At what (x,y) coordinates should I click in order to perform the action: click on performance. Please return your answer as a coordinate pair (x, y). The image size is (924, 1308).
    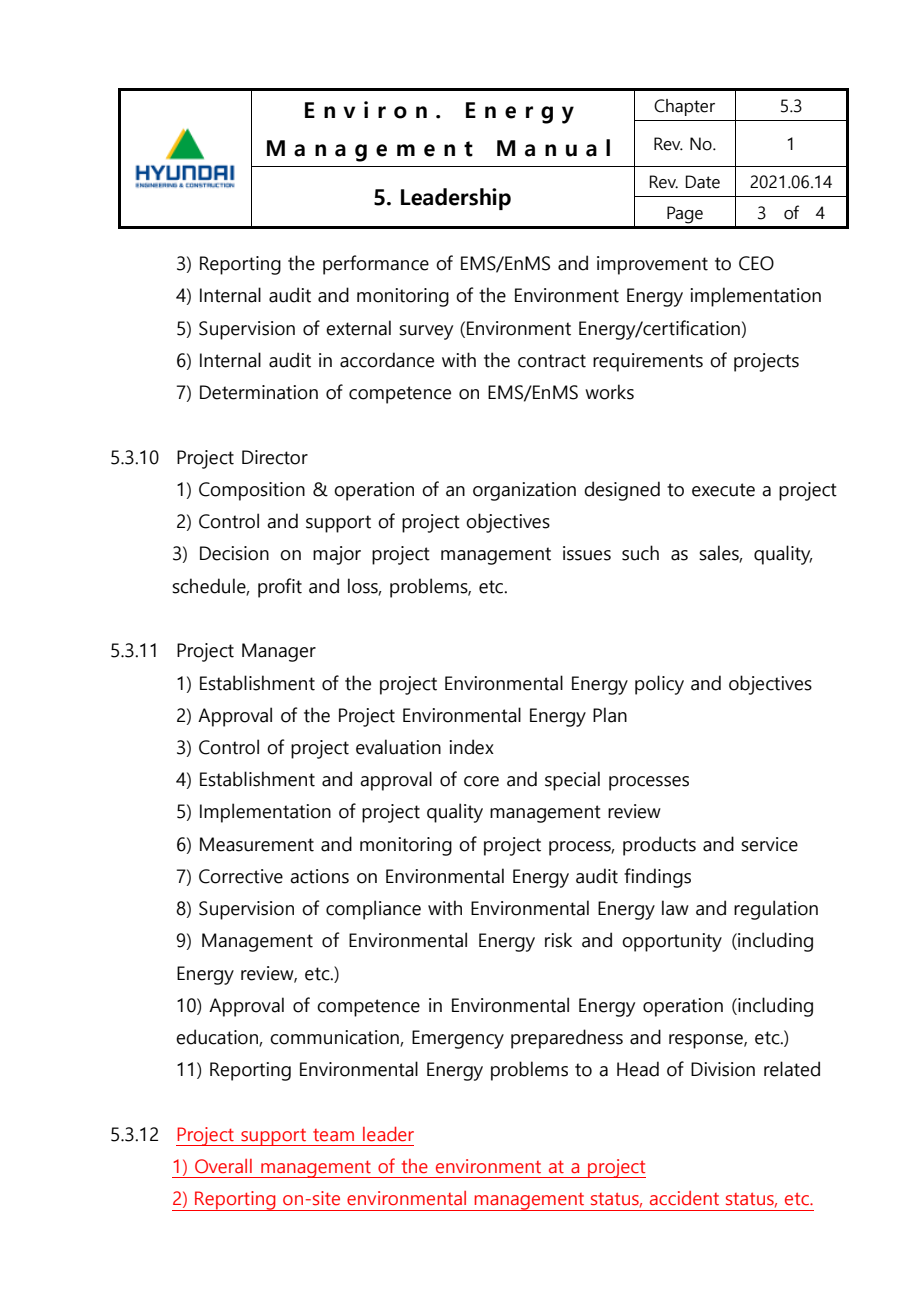
    Looking at the image, I should click on (376, 265).
